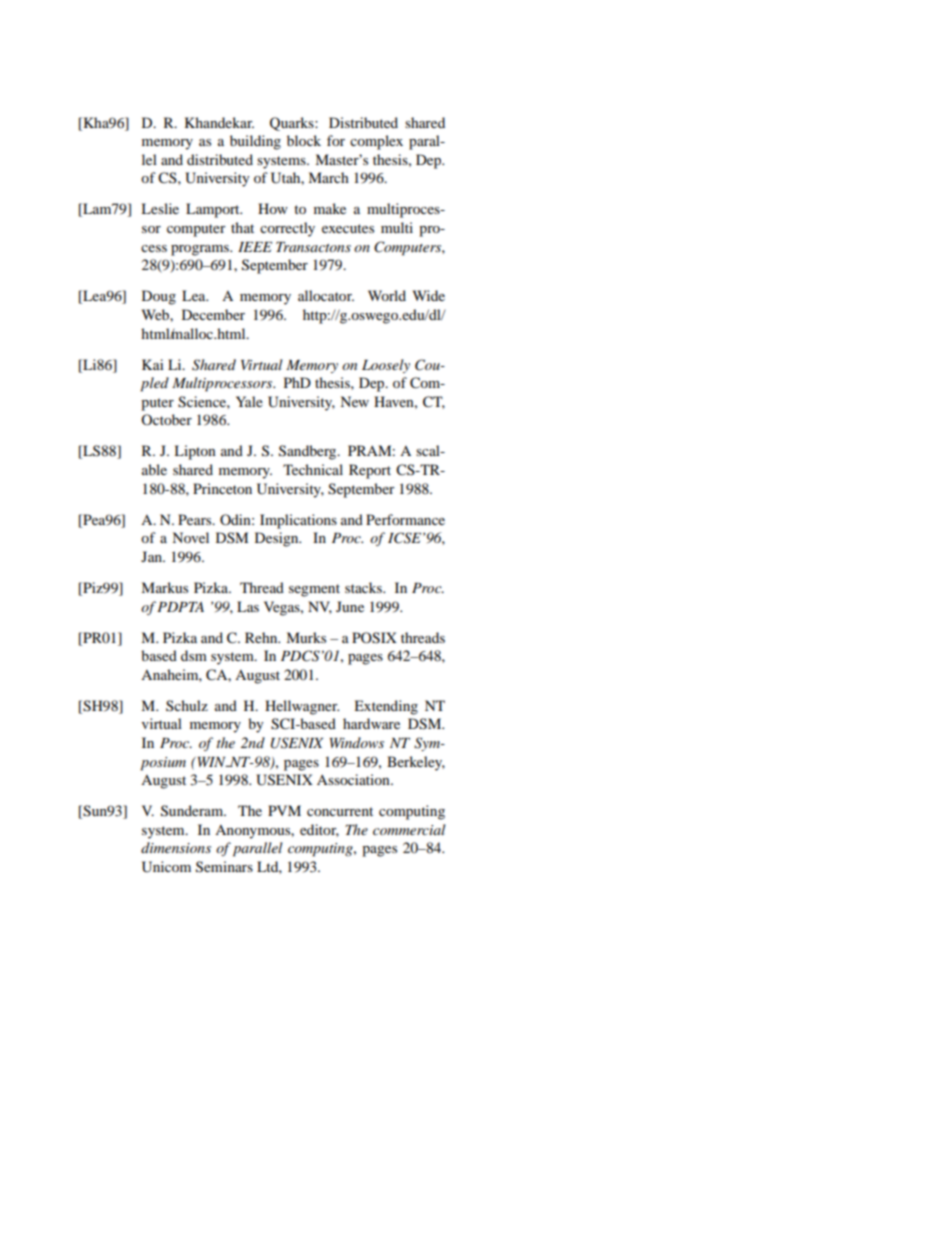 The height and width of the screenshot is (1233, 952). I want to click on allocator, so click(326, 295).
